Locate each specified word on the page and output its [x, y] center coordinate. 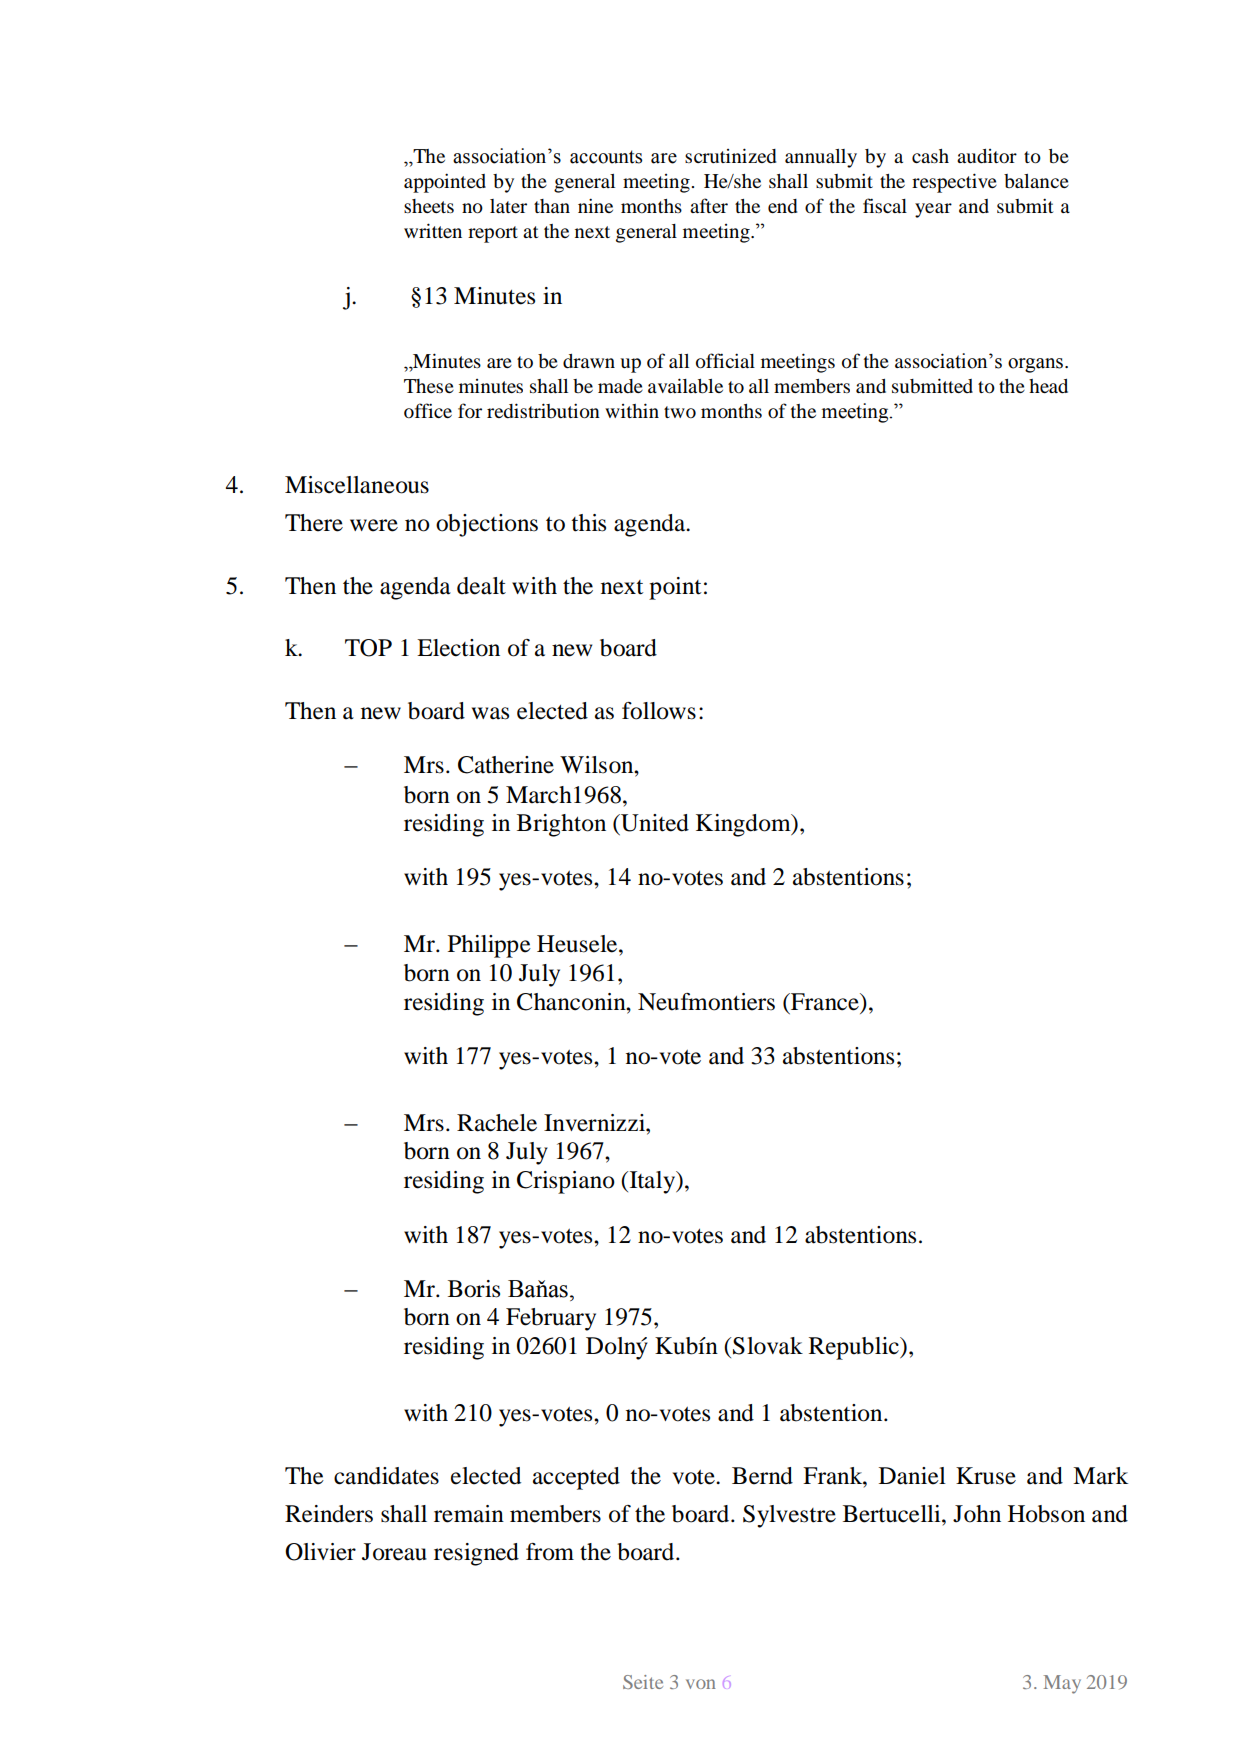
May [1062, 1684]
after [709, 205]
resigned [476, 1554]
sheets [429, 206]
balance [1036, 181]
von [701, 1684]
